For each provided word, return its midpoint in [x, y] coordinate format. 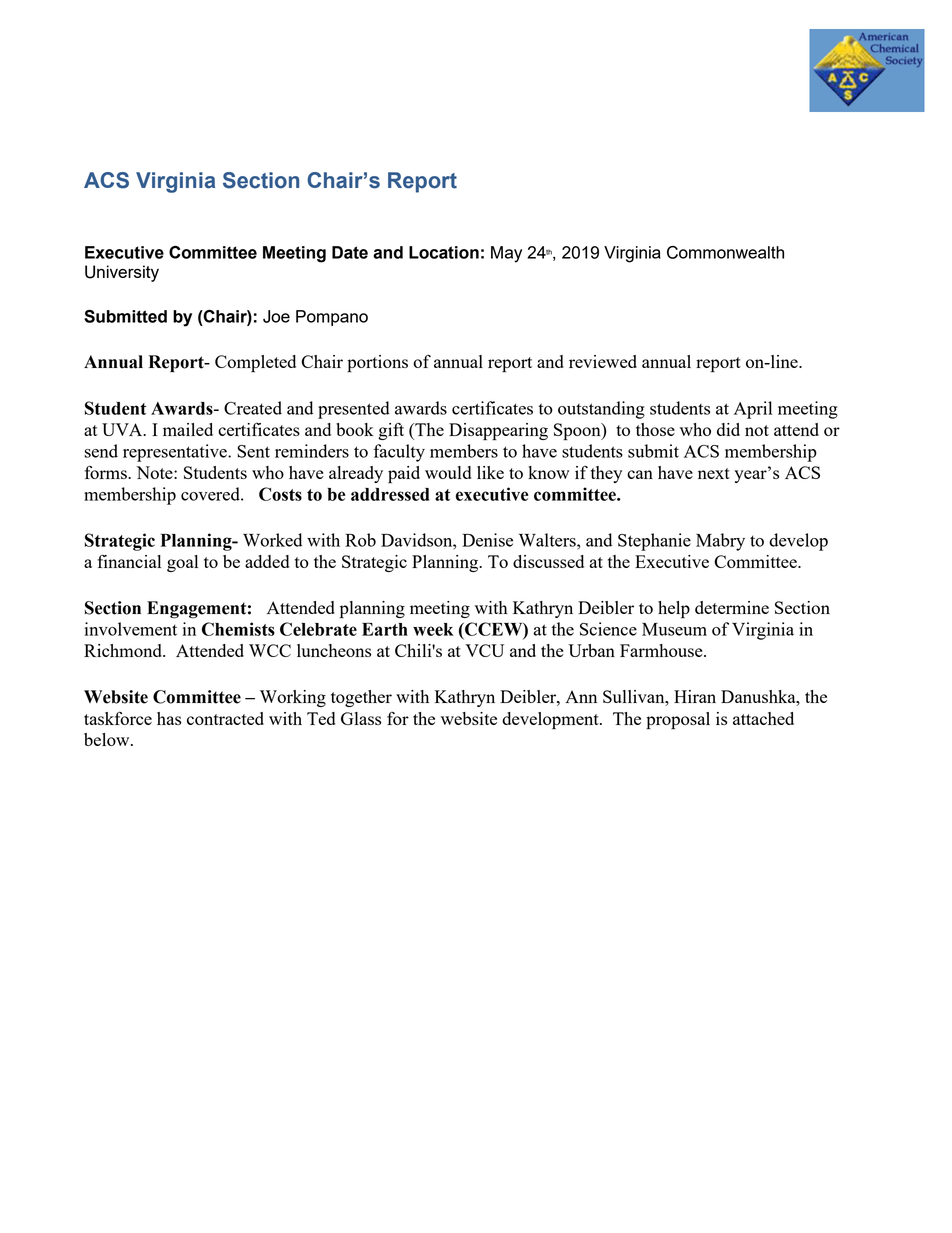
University [122, 273]
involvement [131, 629]
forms [107, 472]
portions [377, 364]
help [674, 610]
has [169, 718]
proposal [678, 721]
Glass [361, 718]
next [714, 473]
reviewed [603, 361]
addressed [390, 494]
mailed [188, 429]
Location [444, 252]
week [433, 629]
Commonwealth [725, 252]
